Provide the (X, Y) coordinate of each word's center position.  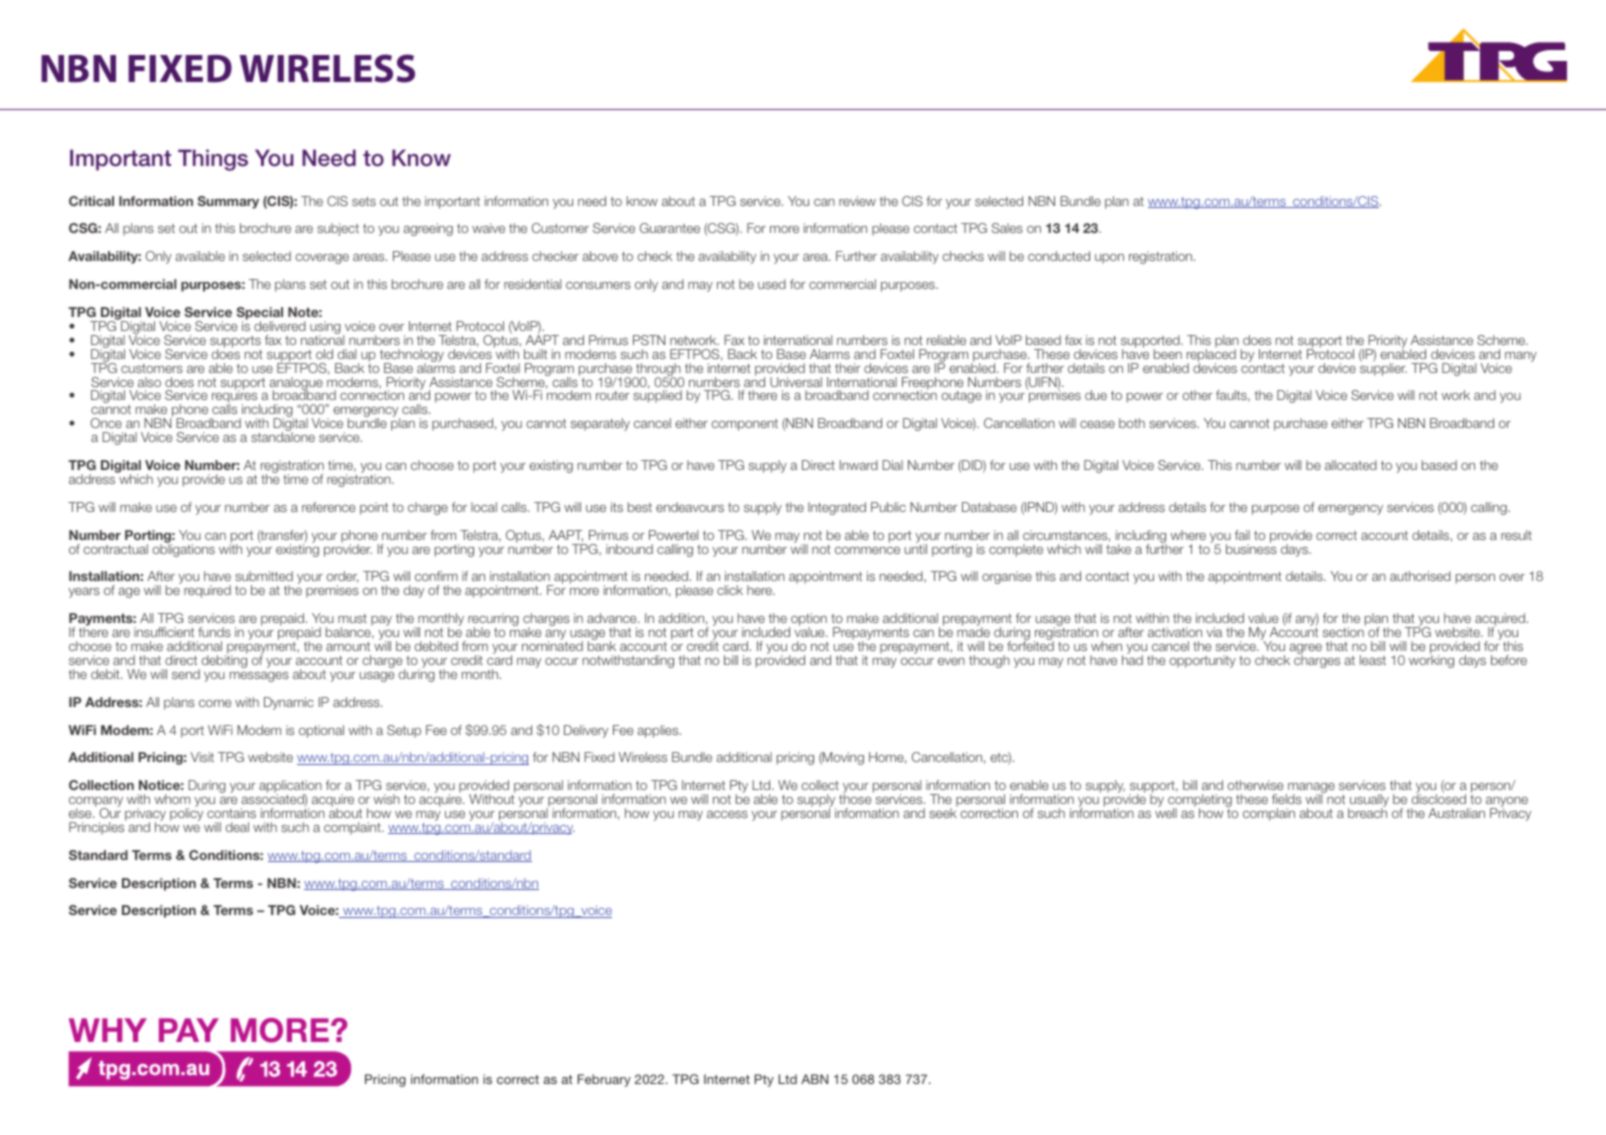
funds (214, 632)
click (730, 590)
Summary (228, 202)
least (1373, 660)
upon (1109, 258)
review (857, 201)
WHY (108, 1030)
